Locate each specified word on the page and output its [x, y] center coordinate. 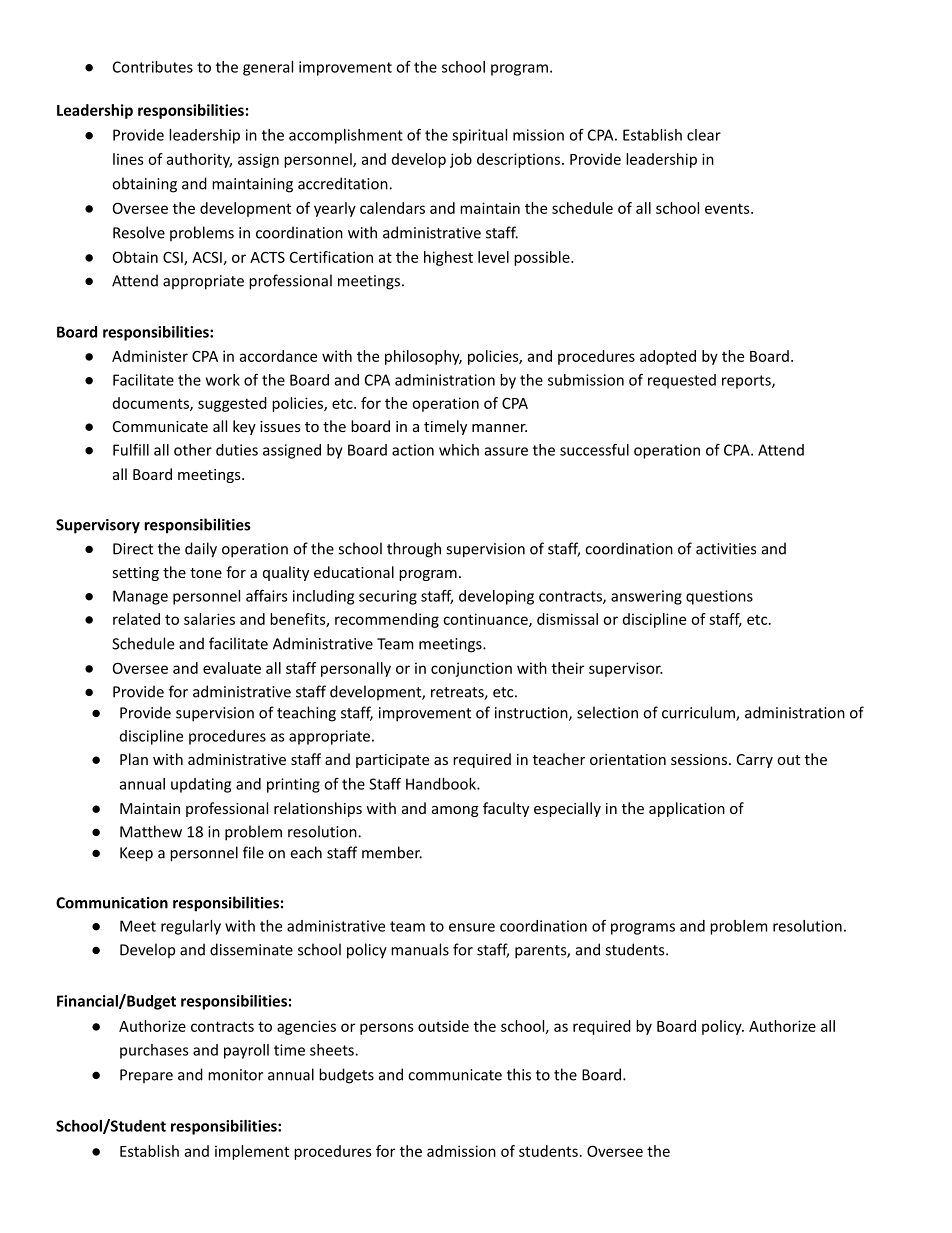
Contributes [153, 67]
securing [388, 597]
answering [646, 597]
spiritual [479, 136]
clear [704, 135]
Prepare [146, 1076]
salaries [209, 619]
